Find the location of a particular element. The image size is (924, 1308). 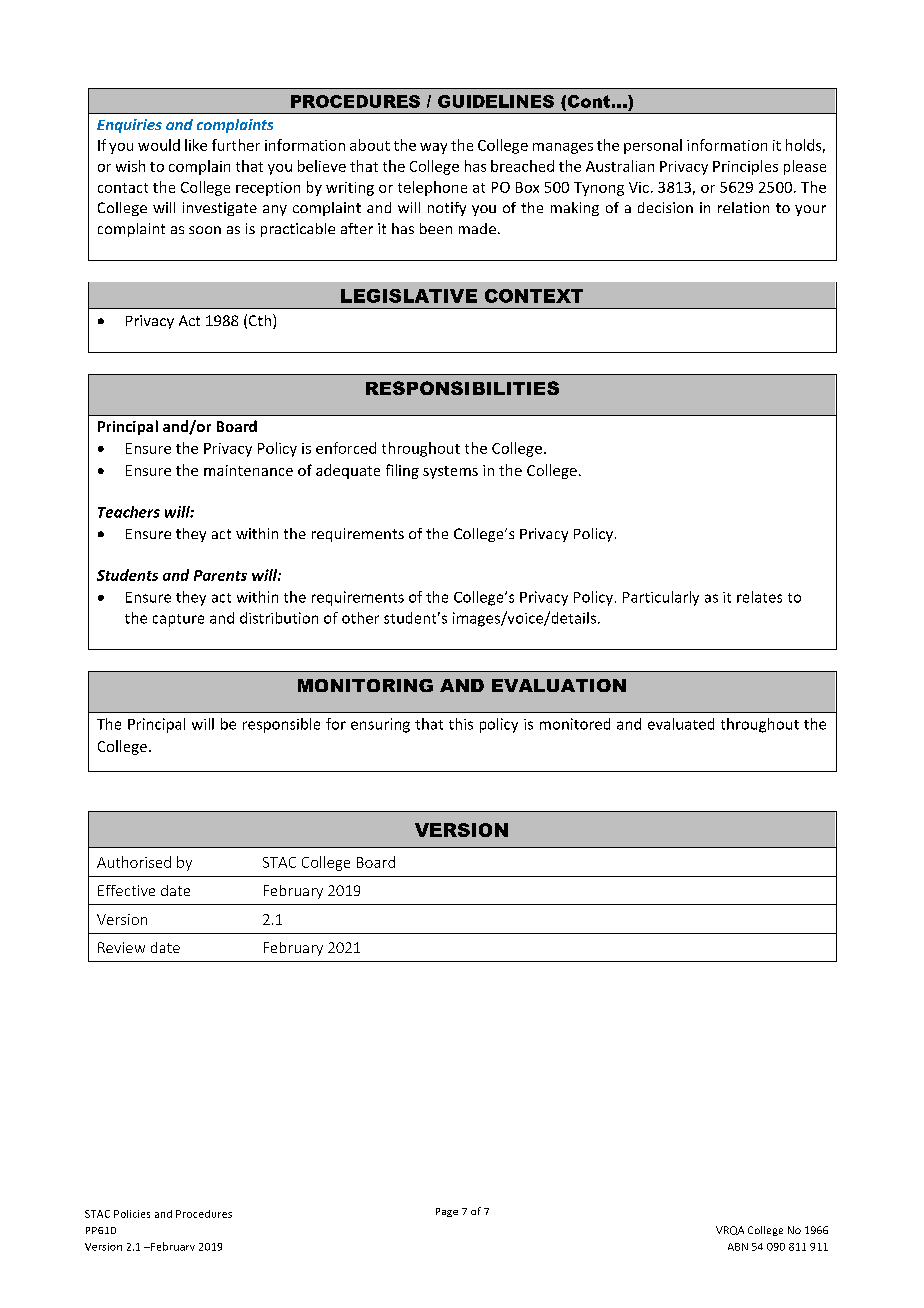

systems is located at coordinates (450, 472).
